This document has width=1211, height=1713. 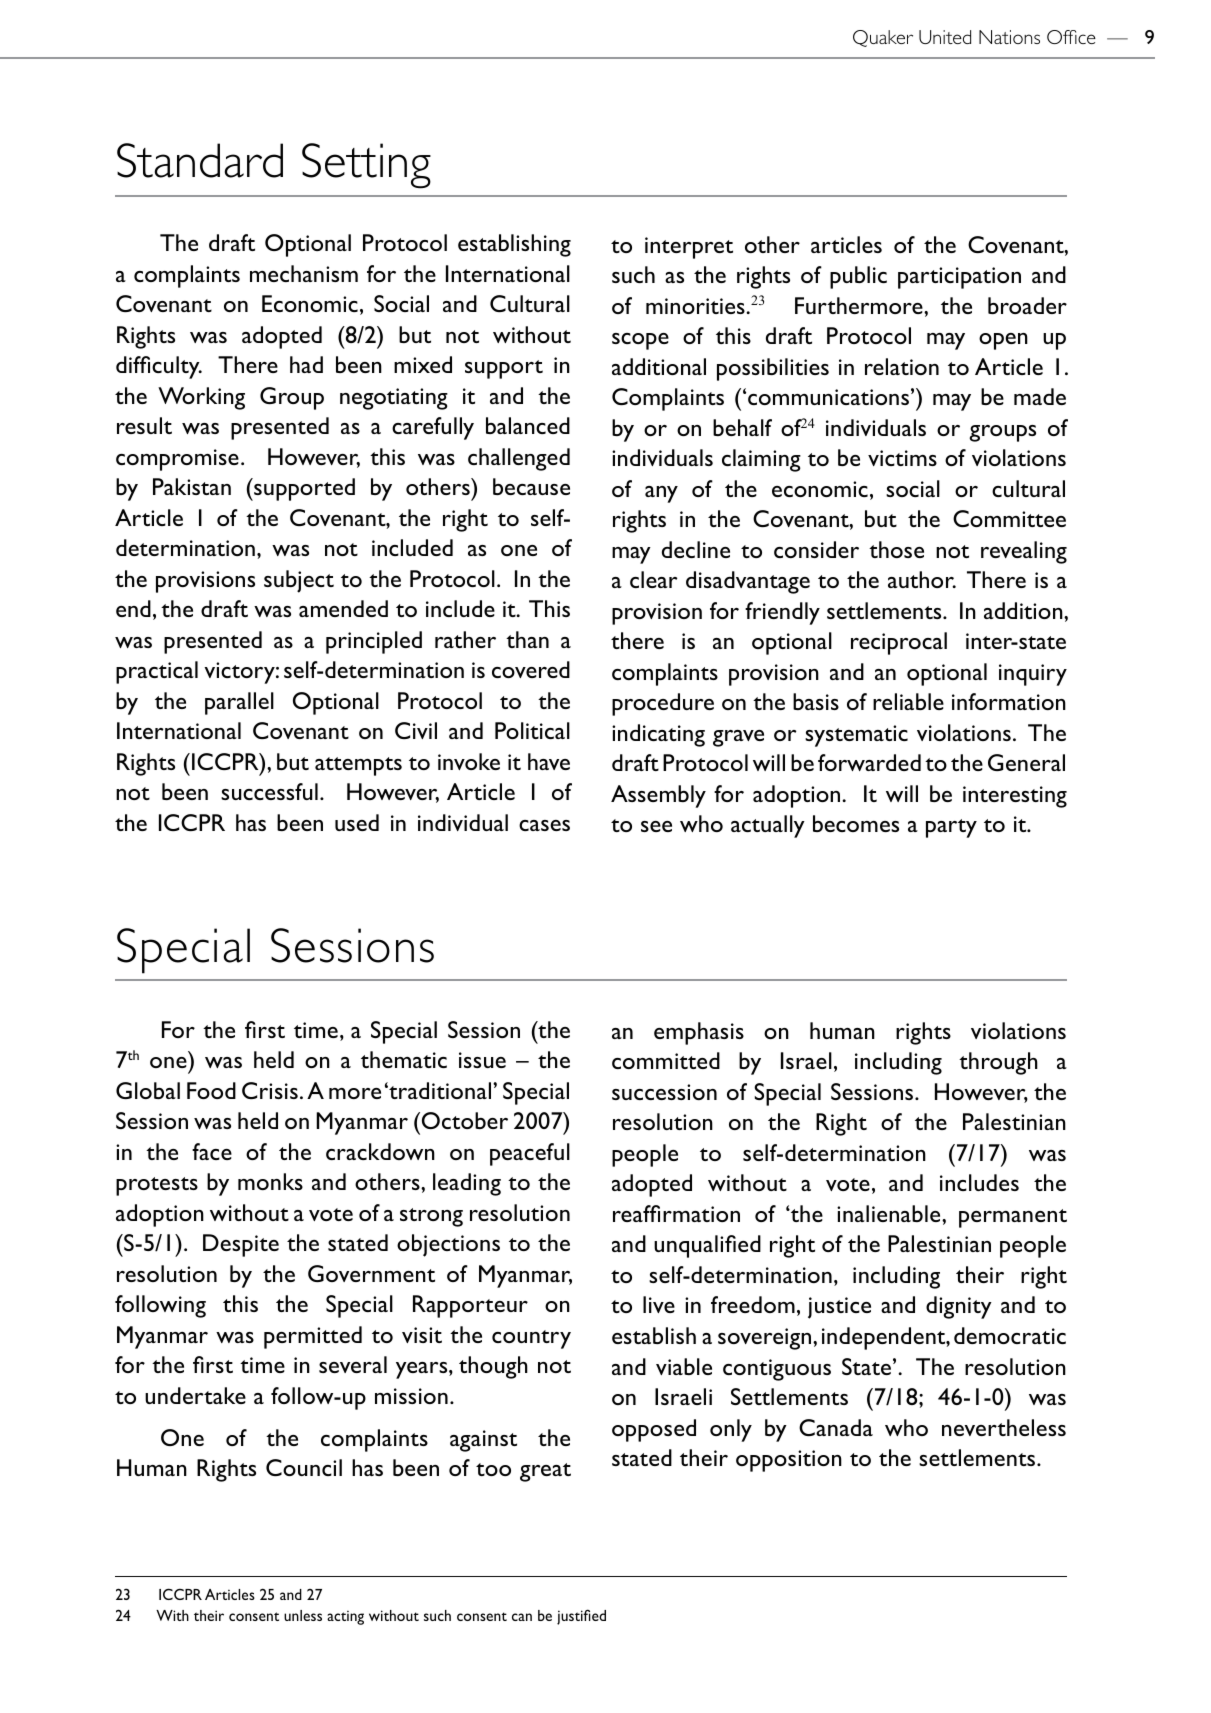 I want to click on United, so click(x=945, y=37).
